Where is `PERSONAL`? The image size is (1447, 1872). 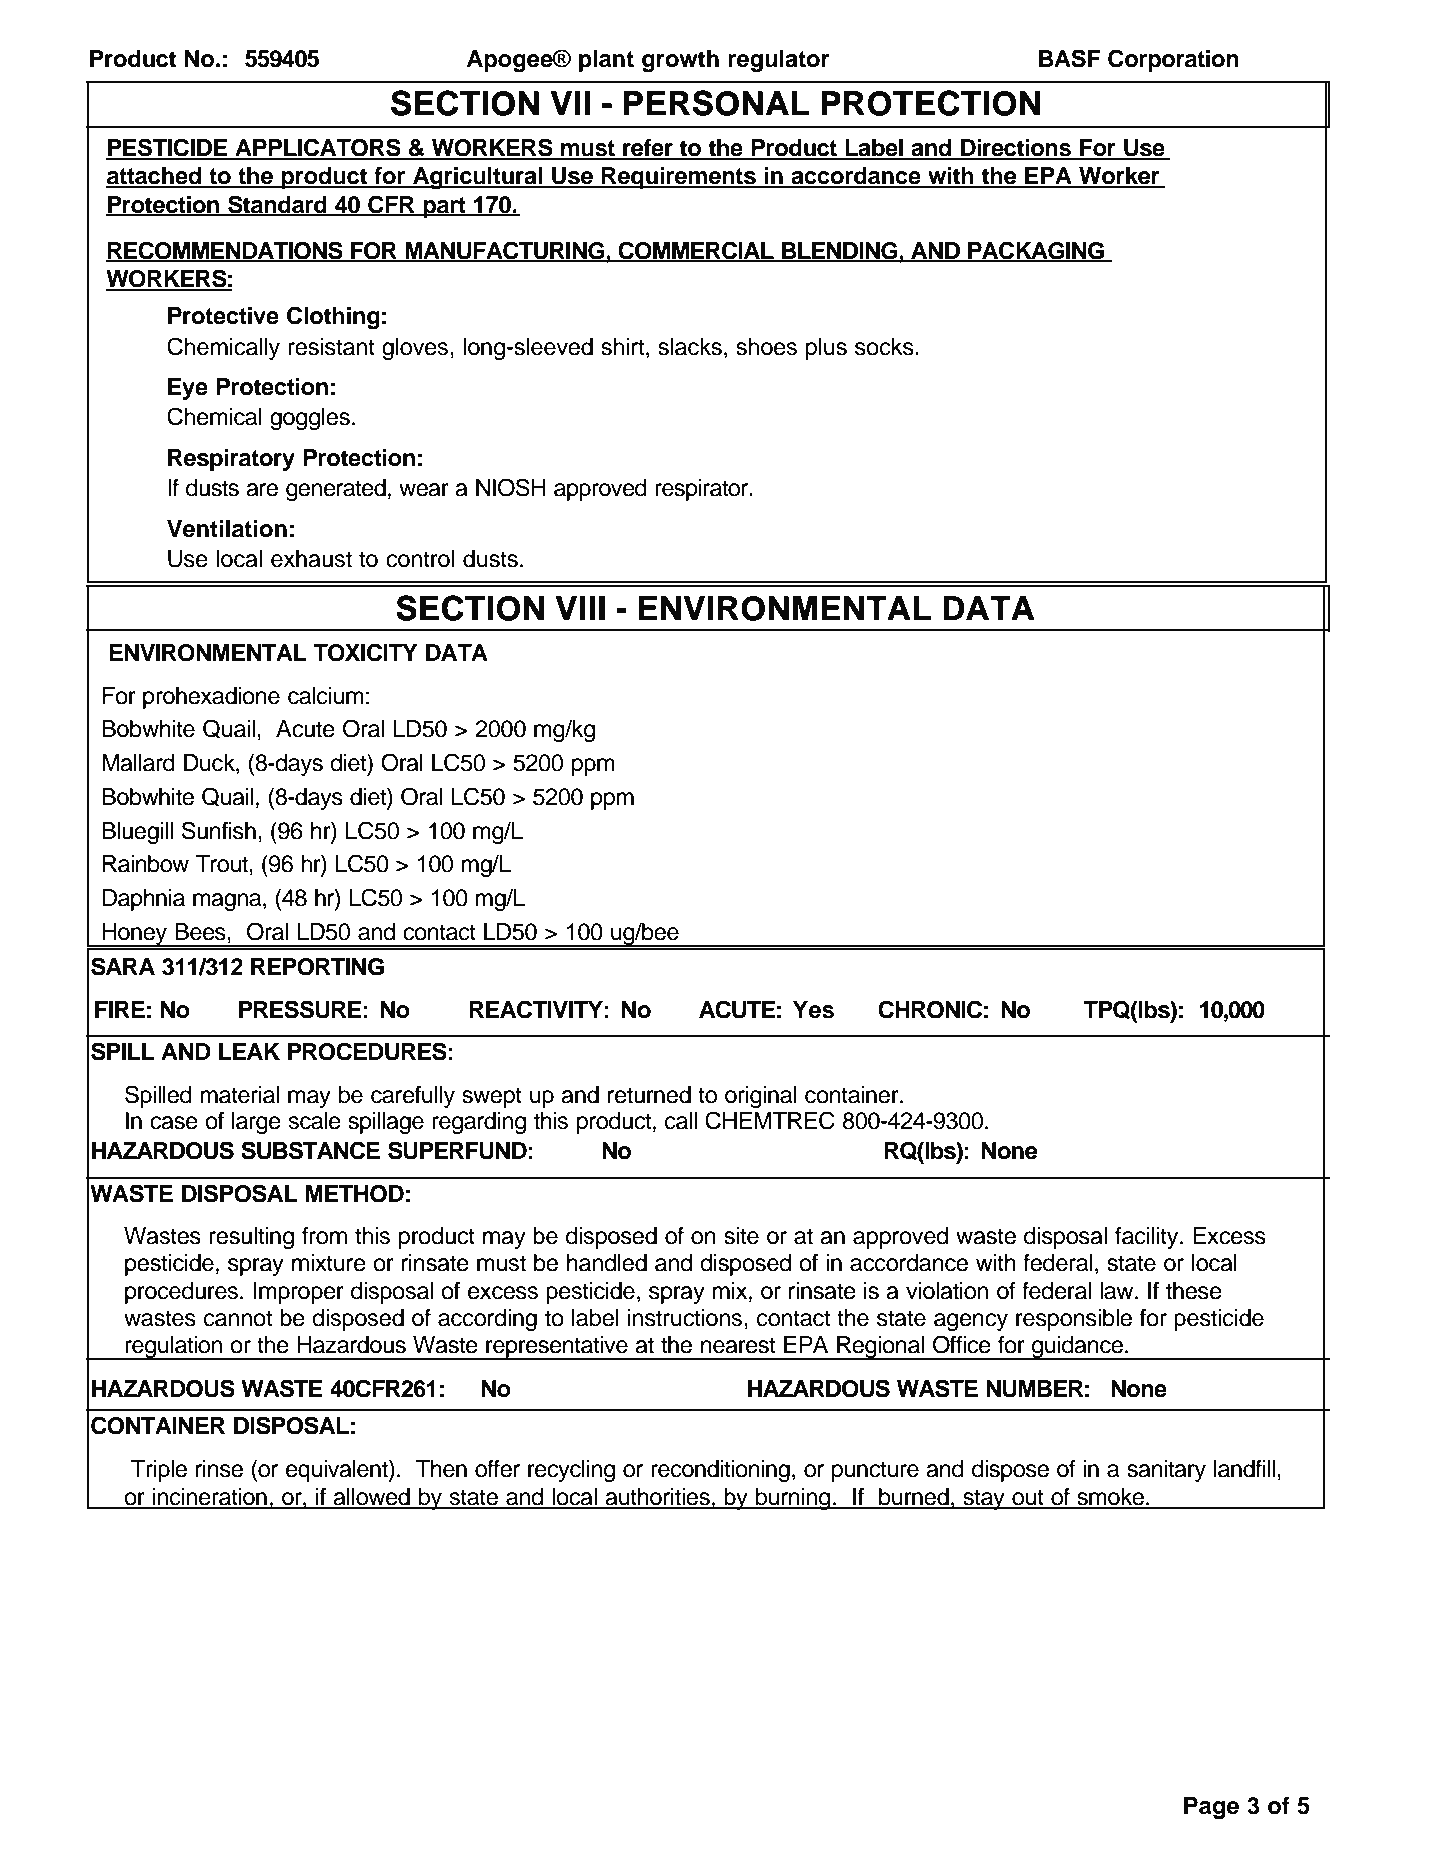 PERSONAL is located at coordinates (716, 103).
